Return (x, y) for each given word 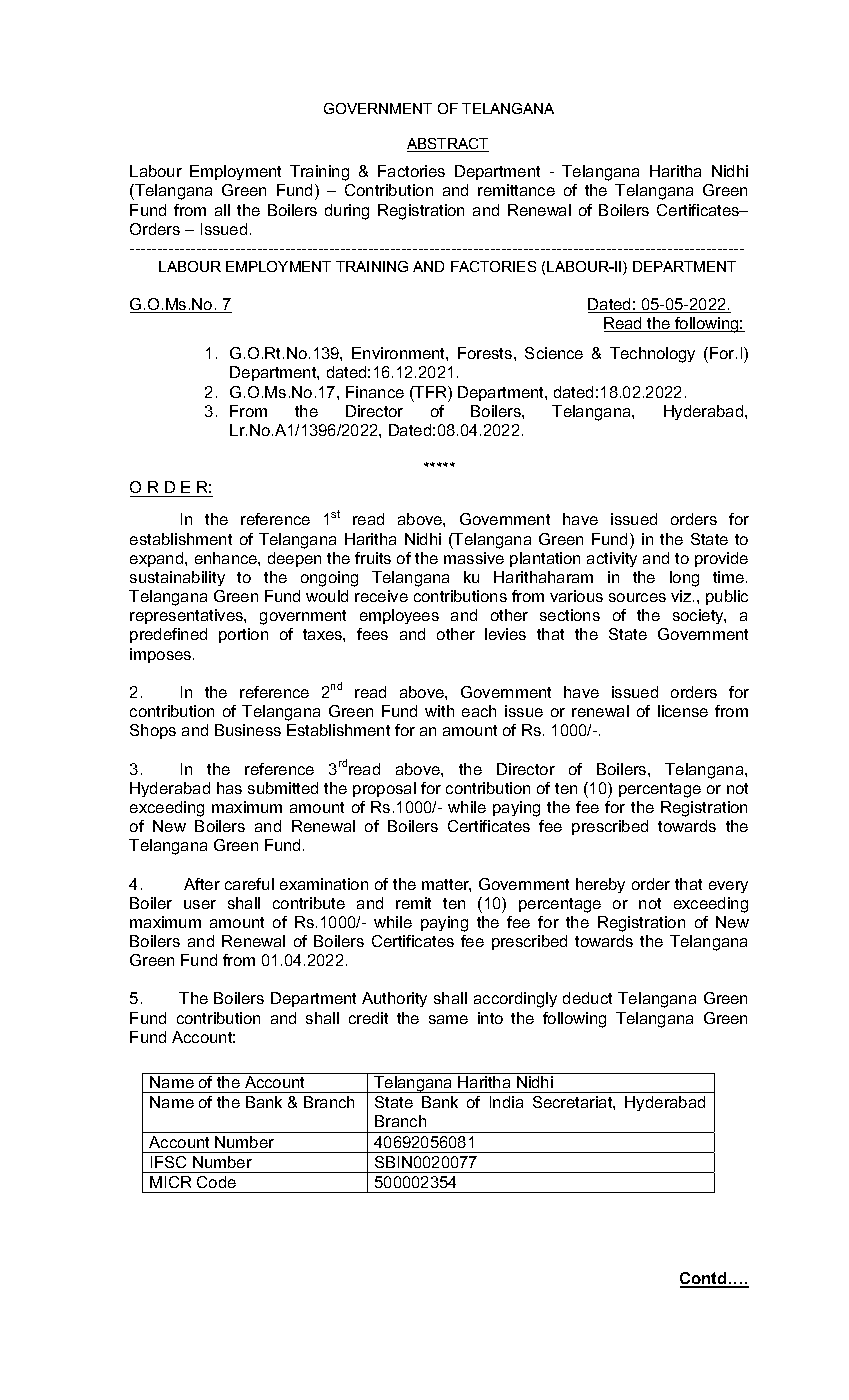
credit (368, 1018)
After (202, 884)
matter (446, 885)
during (347, 212)
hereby (600, 885)
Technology (652, 355)
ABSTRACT (448, 145)
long (684, 579)
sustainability (177, 578)
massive (474, 558)
